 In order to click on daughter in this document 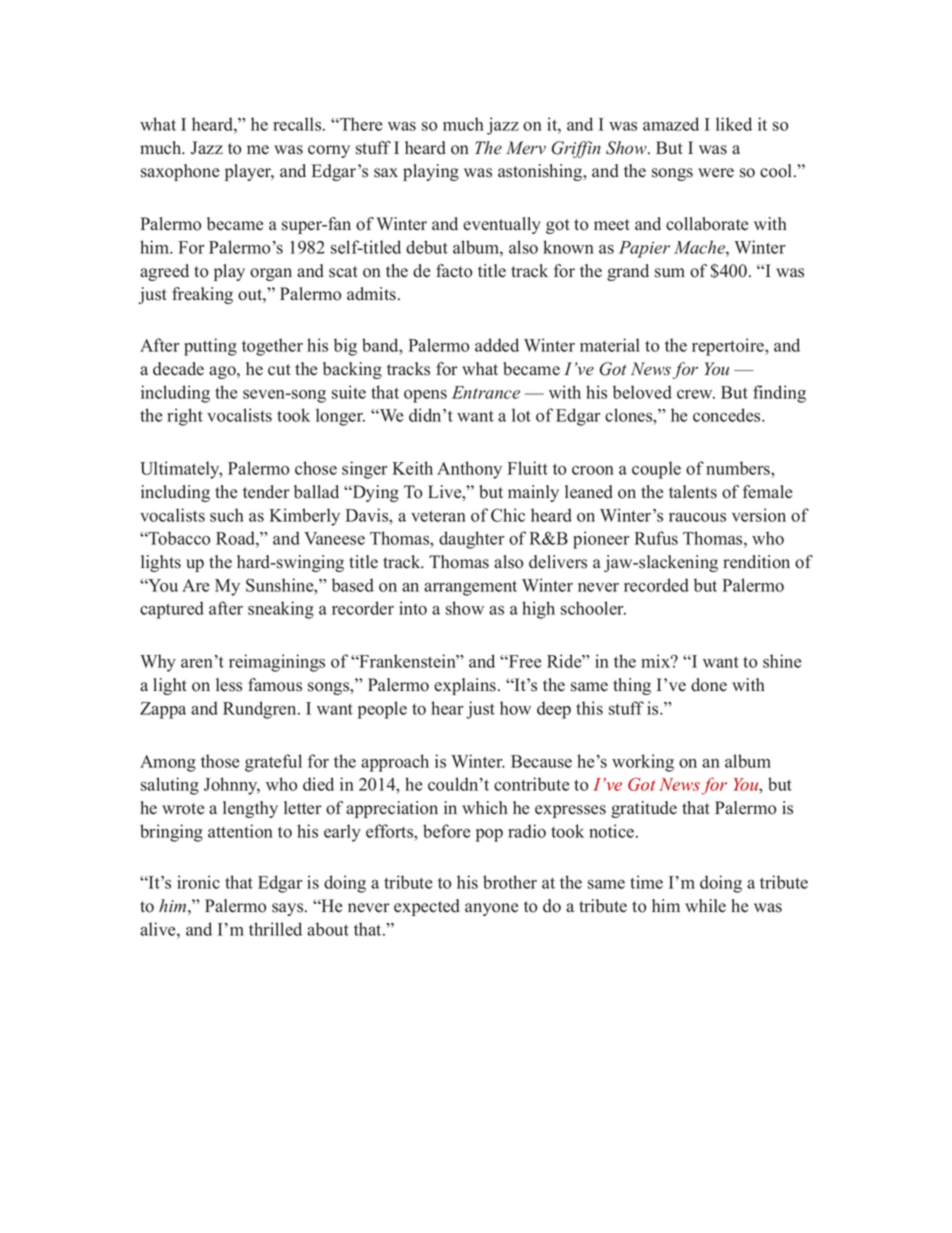, I will do `click(471, 540)`.
